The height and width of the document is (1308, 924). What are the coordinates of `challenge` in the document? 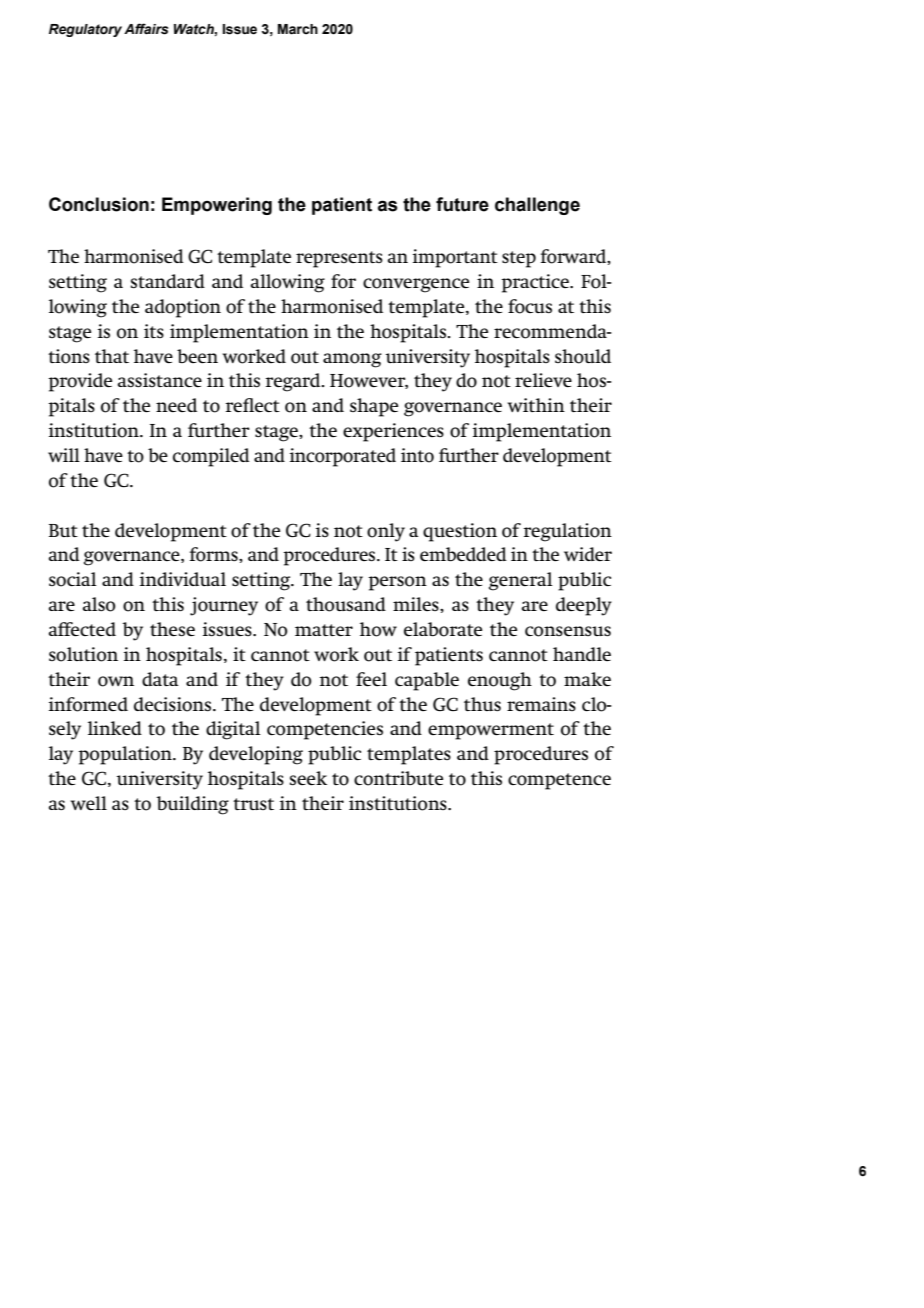 It's located at (537, 206).
